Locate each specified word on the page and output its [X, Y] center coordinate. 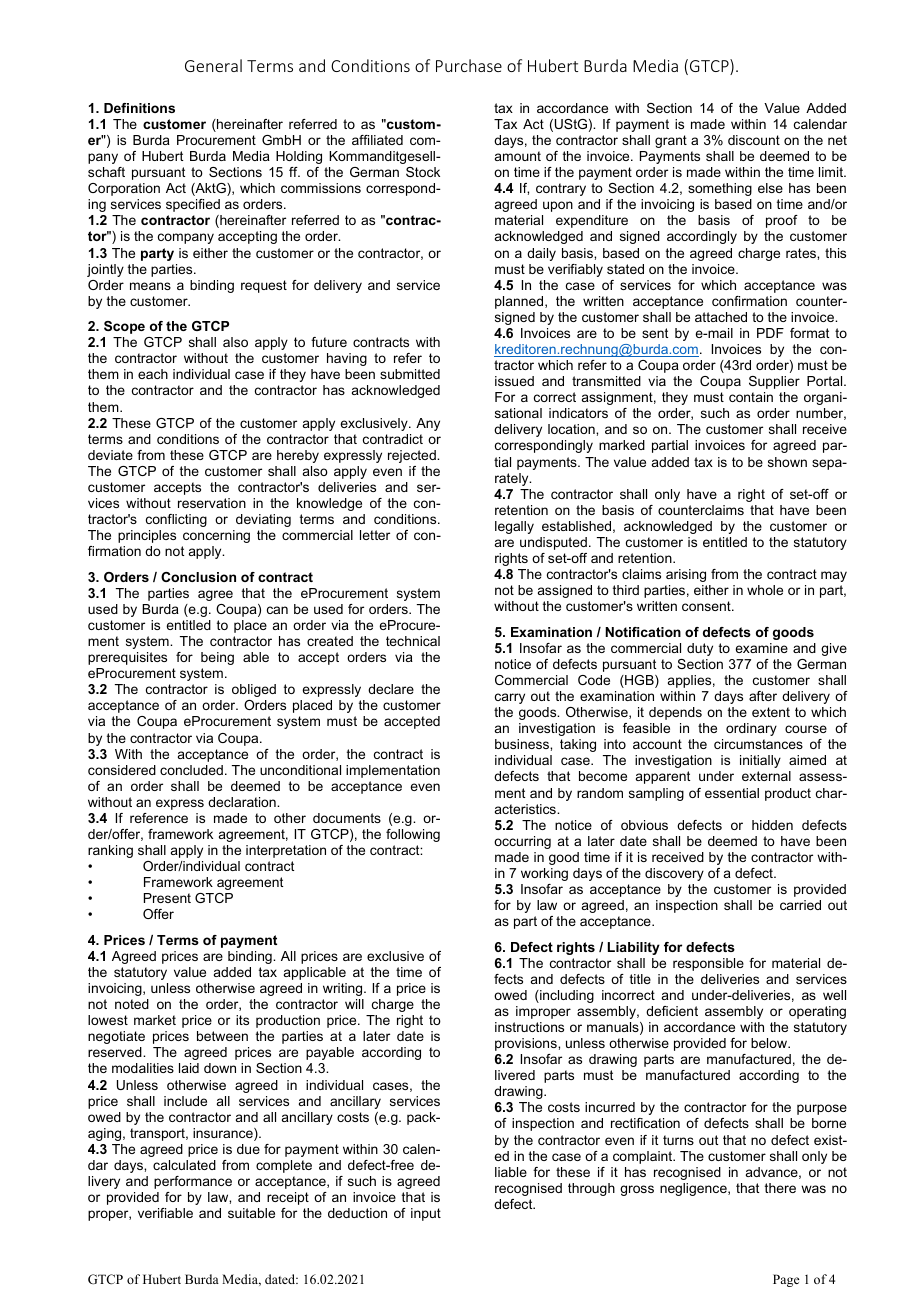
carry [510, 698]
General [213, 65]
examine [761, 648]
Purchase [469, 65]
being [217, 658]
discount [754, 140]
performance [193, 1182]
